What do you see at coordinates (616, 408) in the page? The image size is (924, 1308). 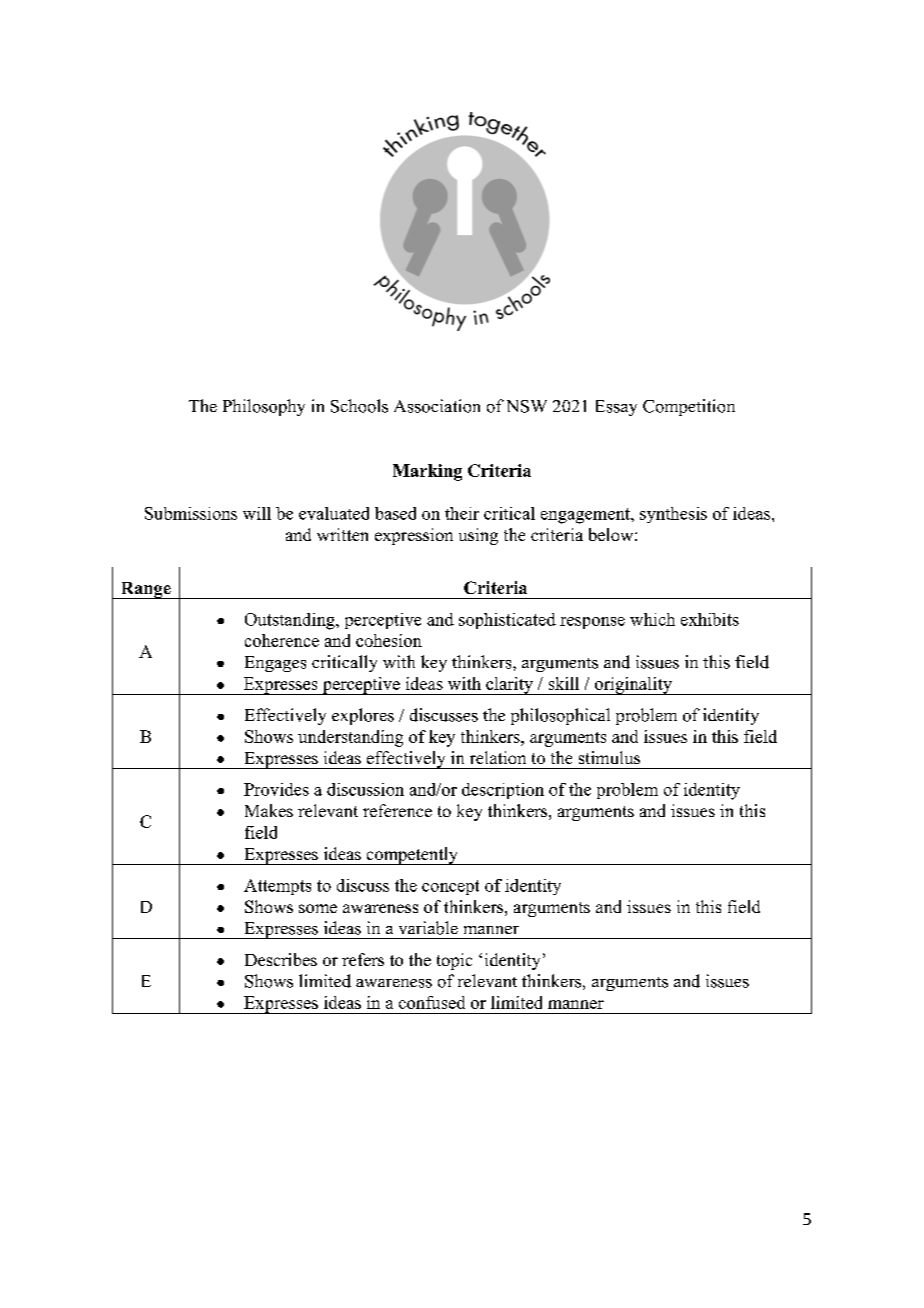 I see `Essay` at bounding box center [616, 408].
